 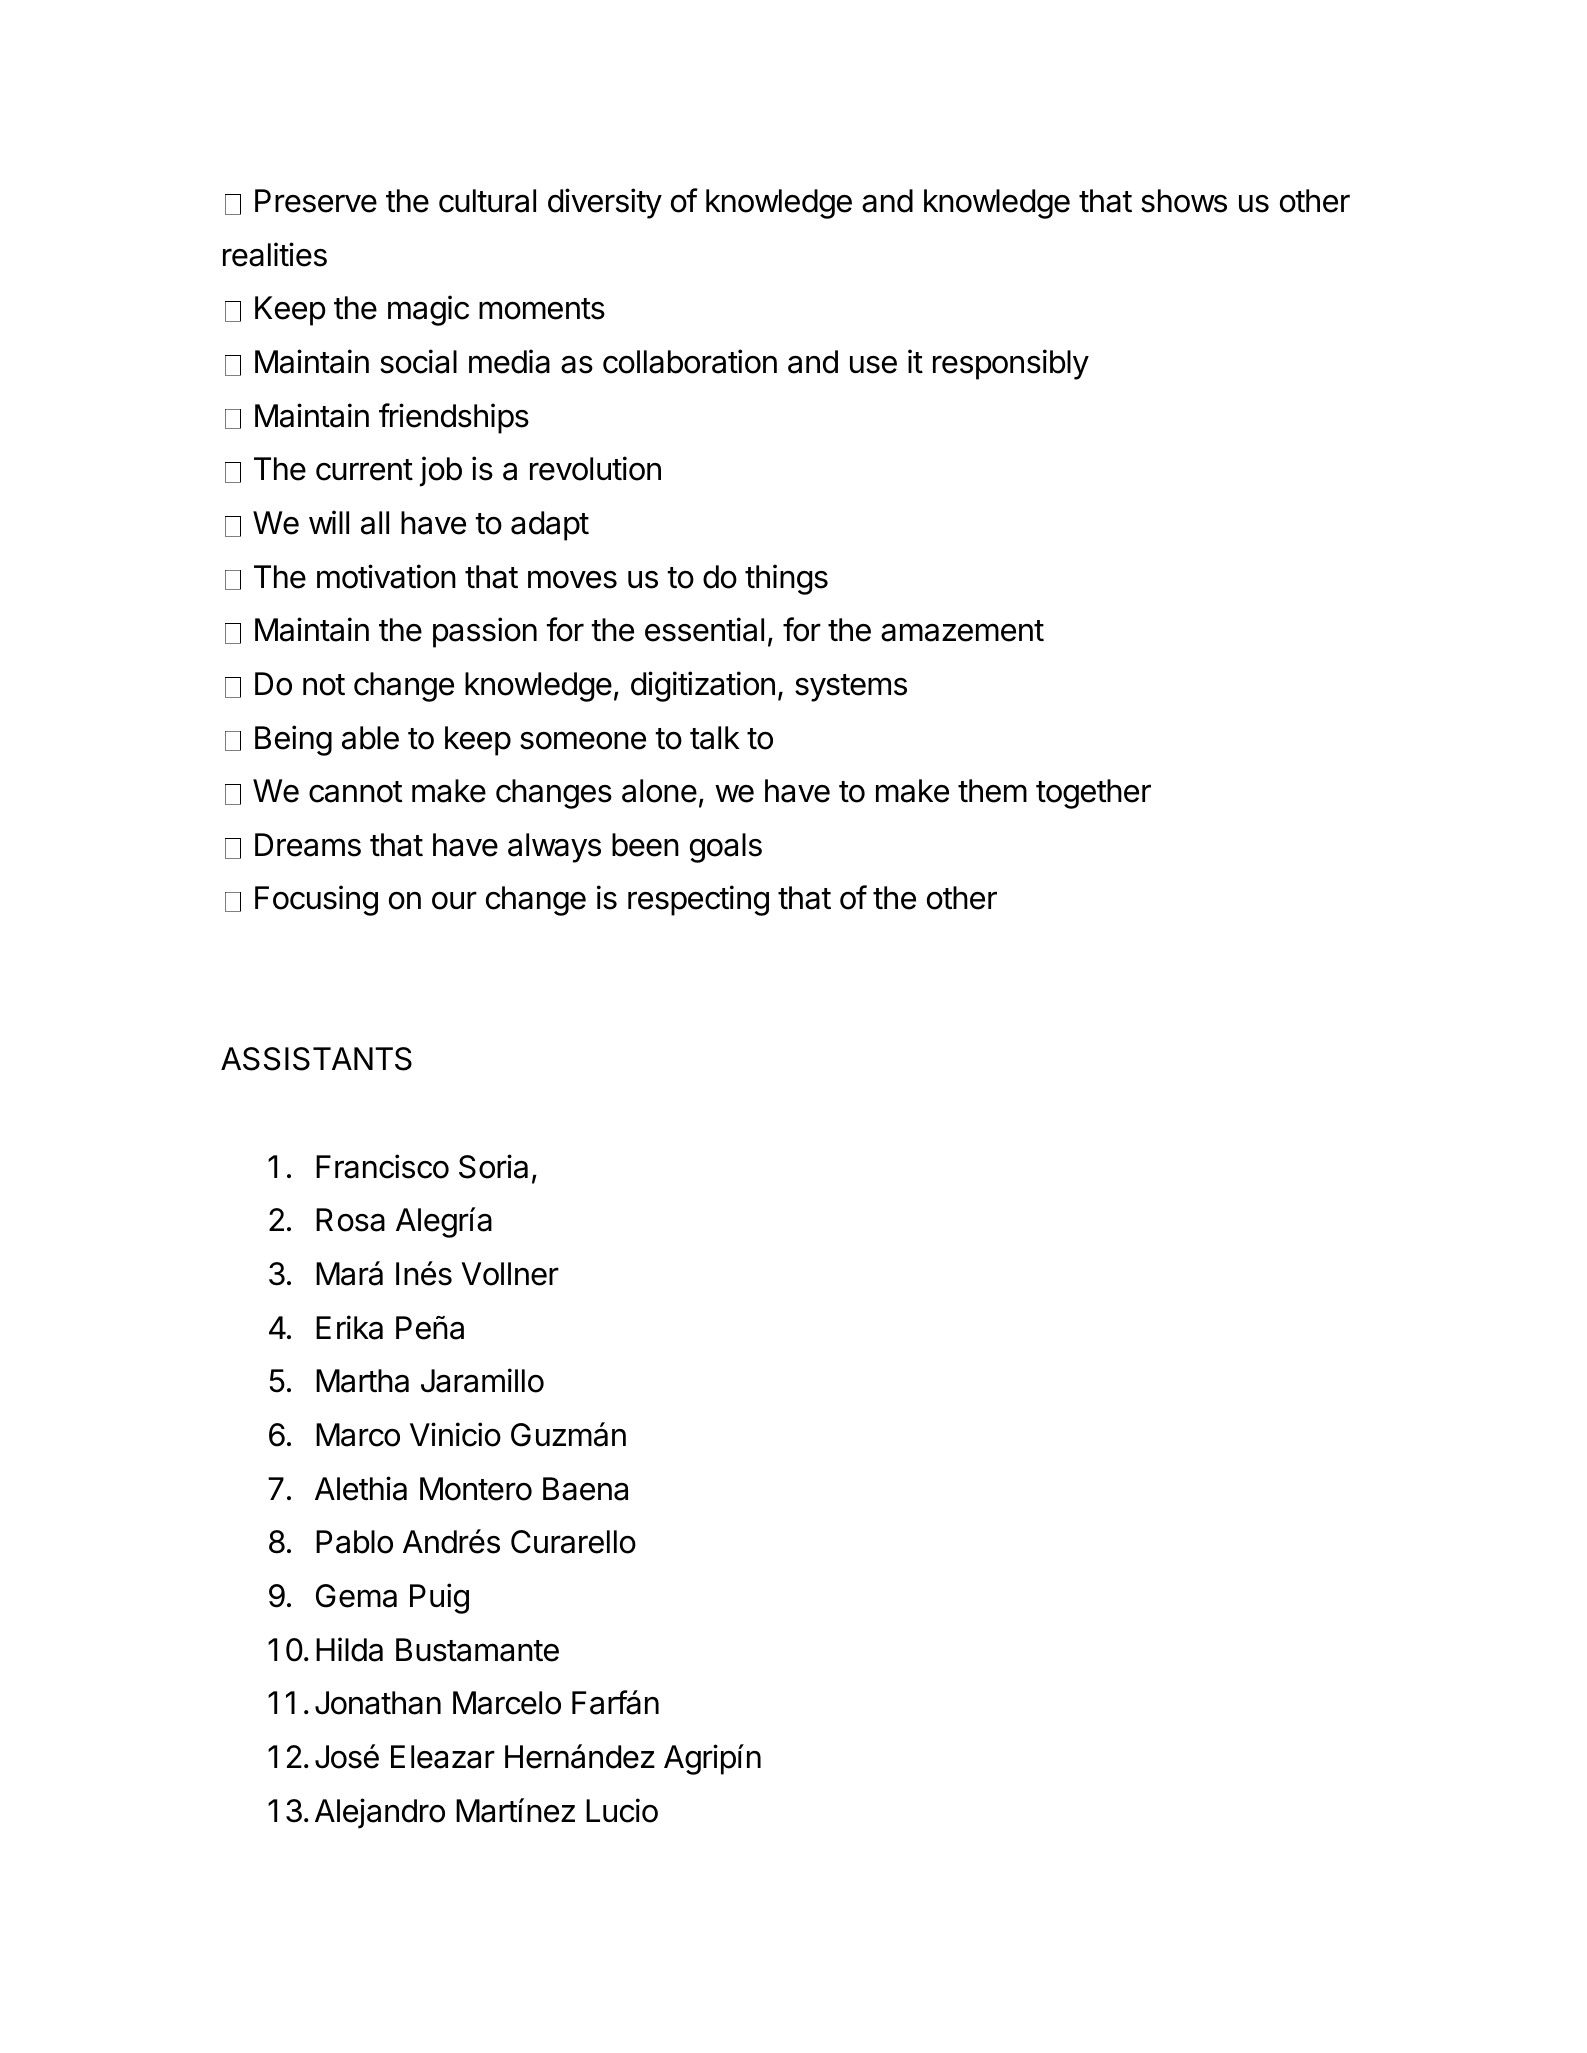 I want to click on magic, so click(x=428, y=310).
